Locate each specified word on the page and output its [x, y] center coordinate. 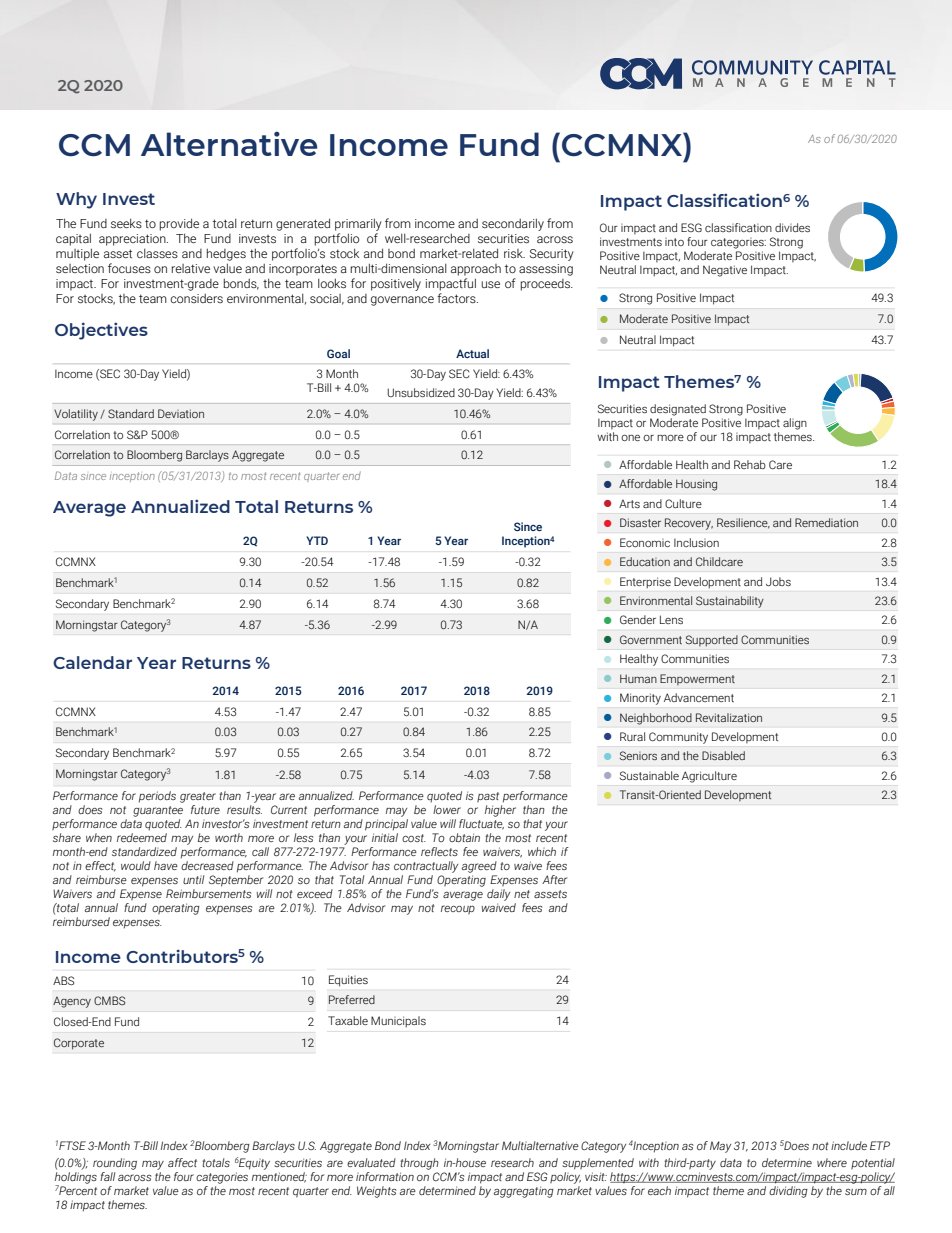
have [166, 865]
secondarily [513, 224]
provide [179, 224]
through [419, 1164]
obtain [464, 837]
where [832, 1162]
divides [792, 227]
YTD [317, 540]
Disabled [723, 755]
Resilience [743, 523]
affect [182, 1162]
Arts [629, 504]
